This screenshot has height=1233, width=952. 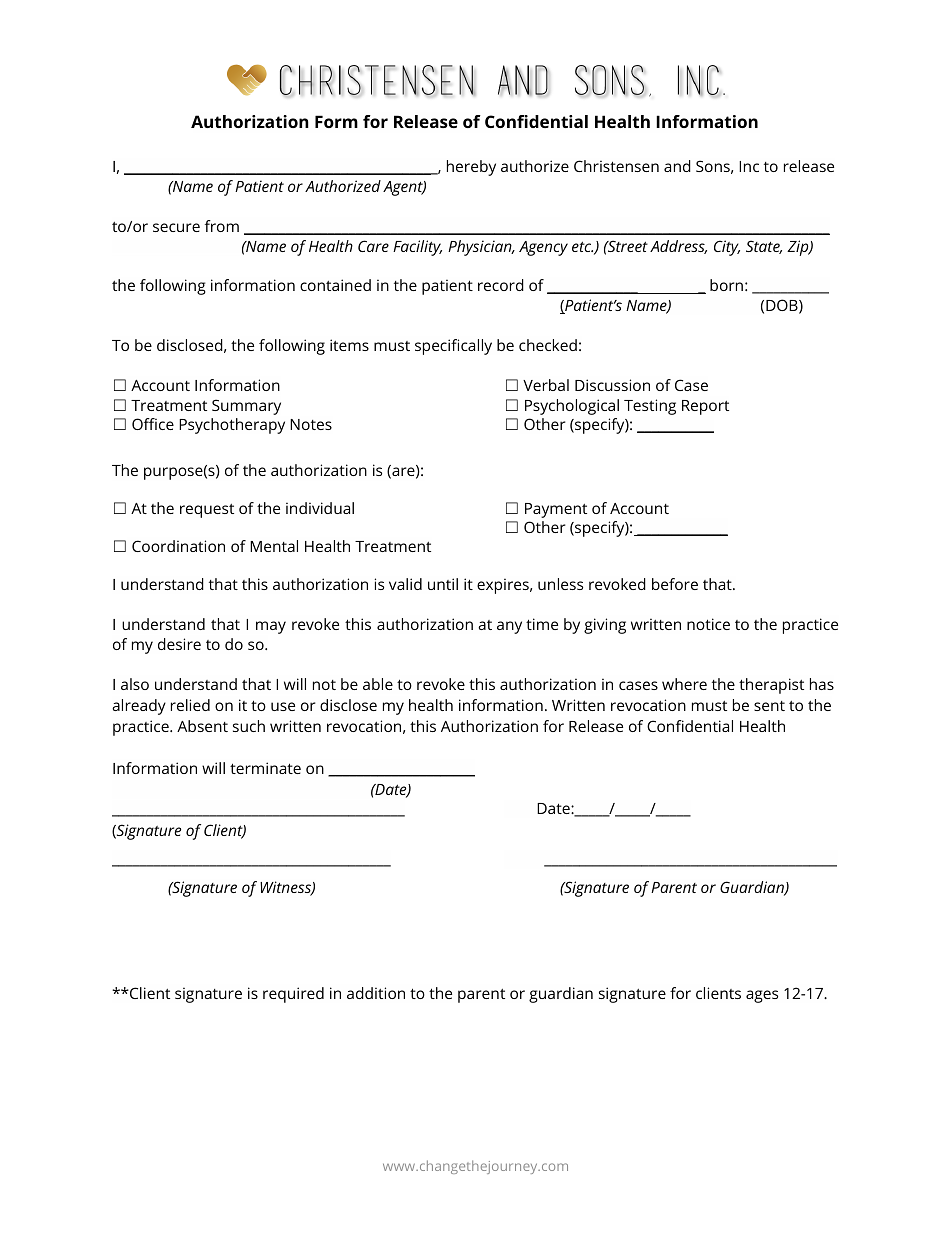 What do you see at coordinates (443, 584) in the screenshot?
I see `until` at bounding box center [443, 584].
